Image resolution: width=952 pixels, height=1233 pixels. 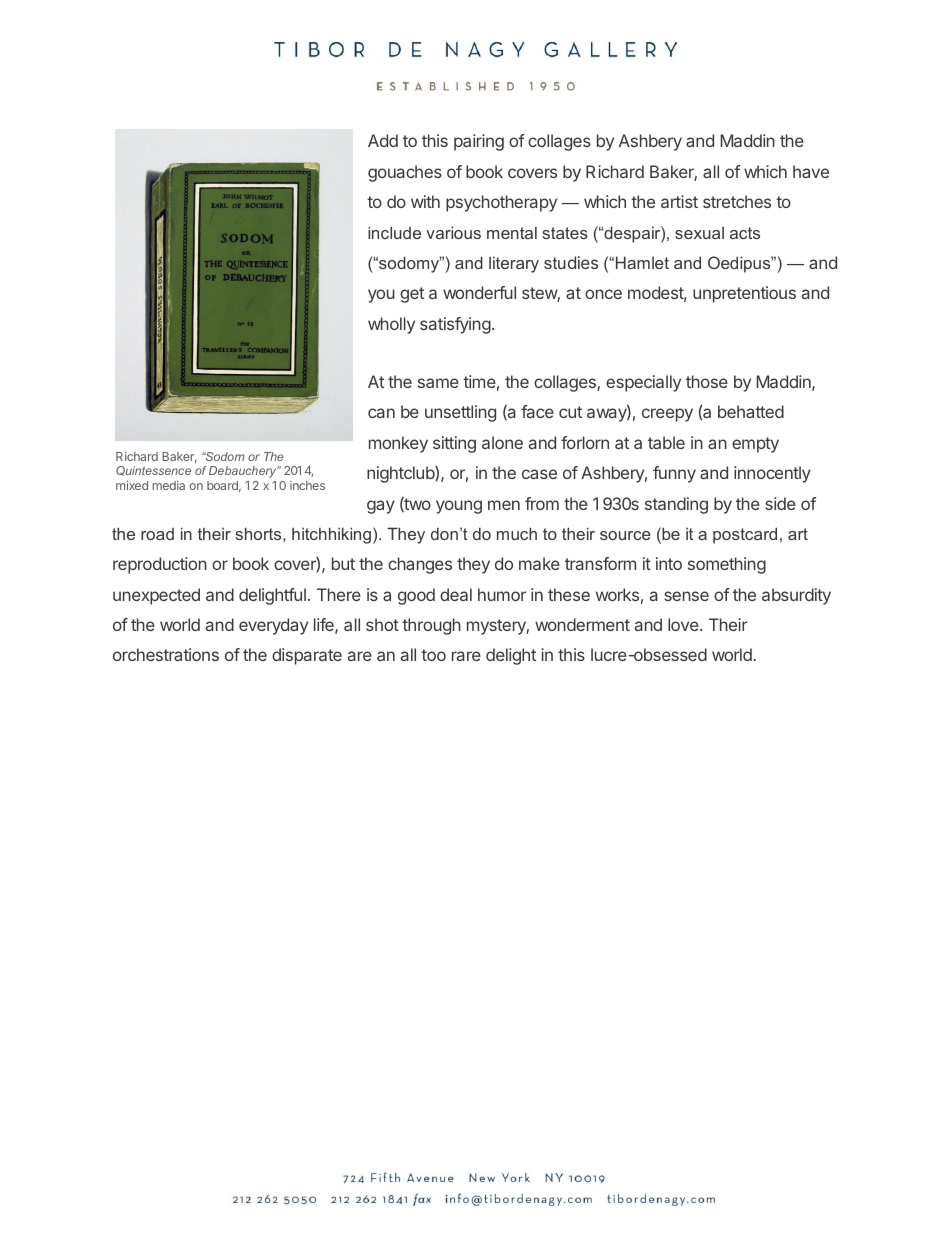 What do you see at coordinates (273, 626) in the image?
I see `everyday` at bounding box center [273, 626].
